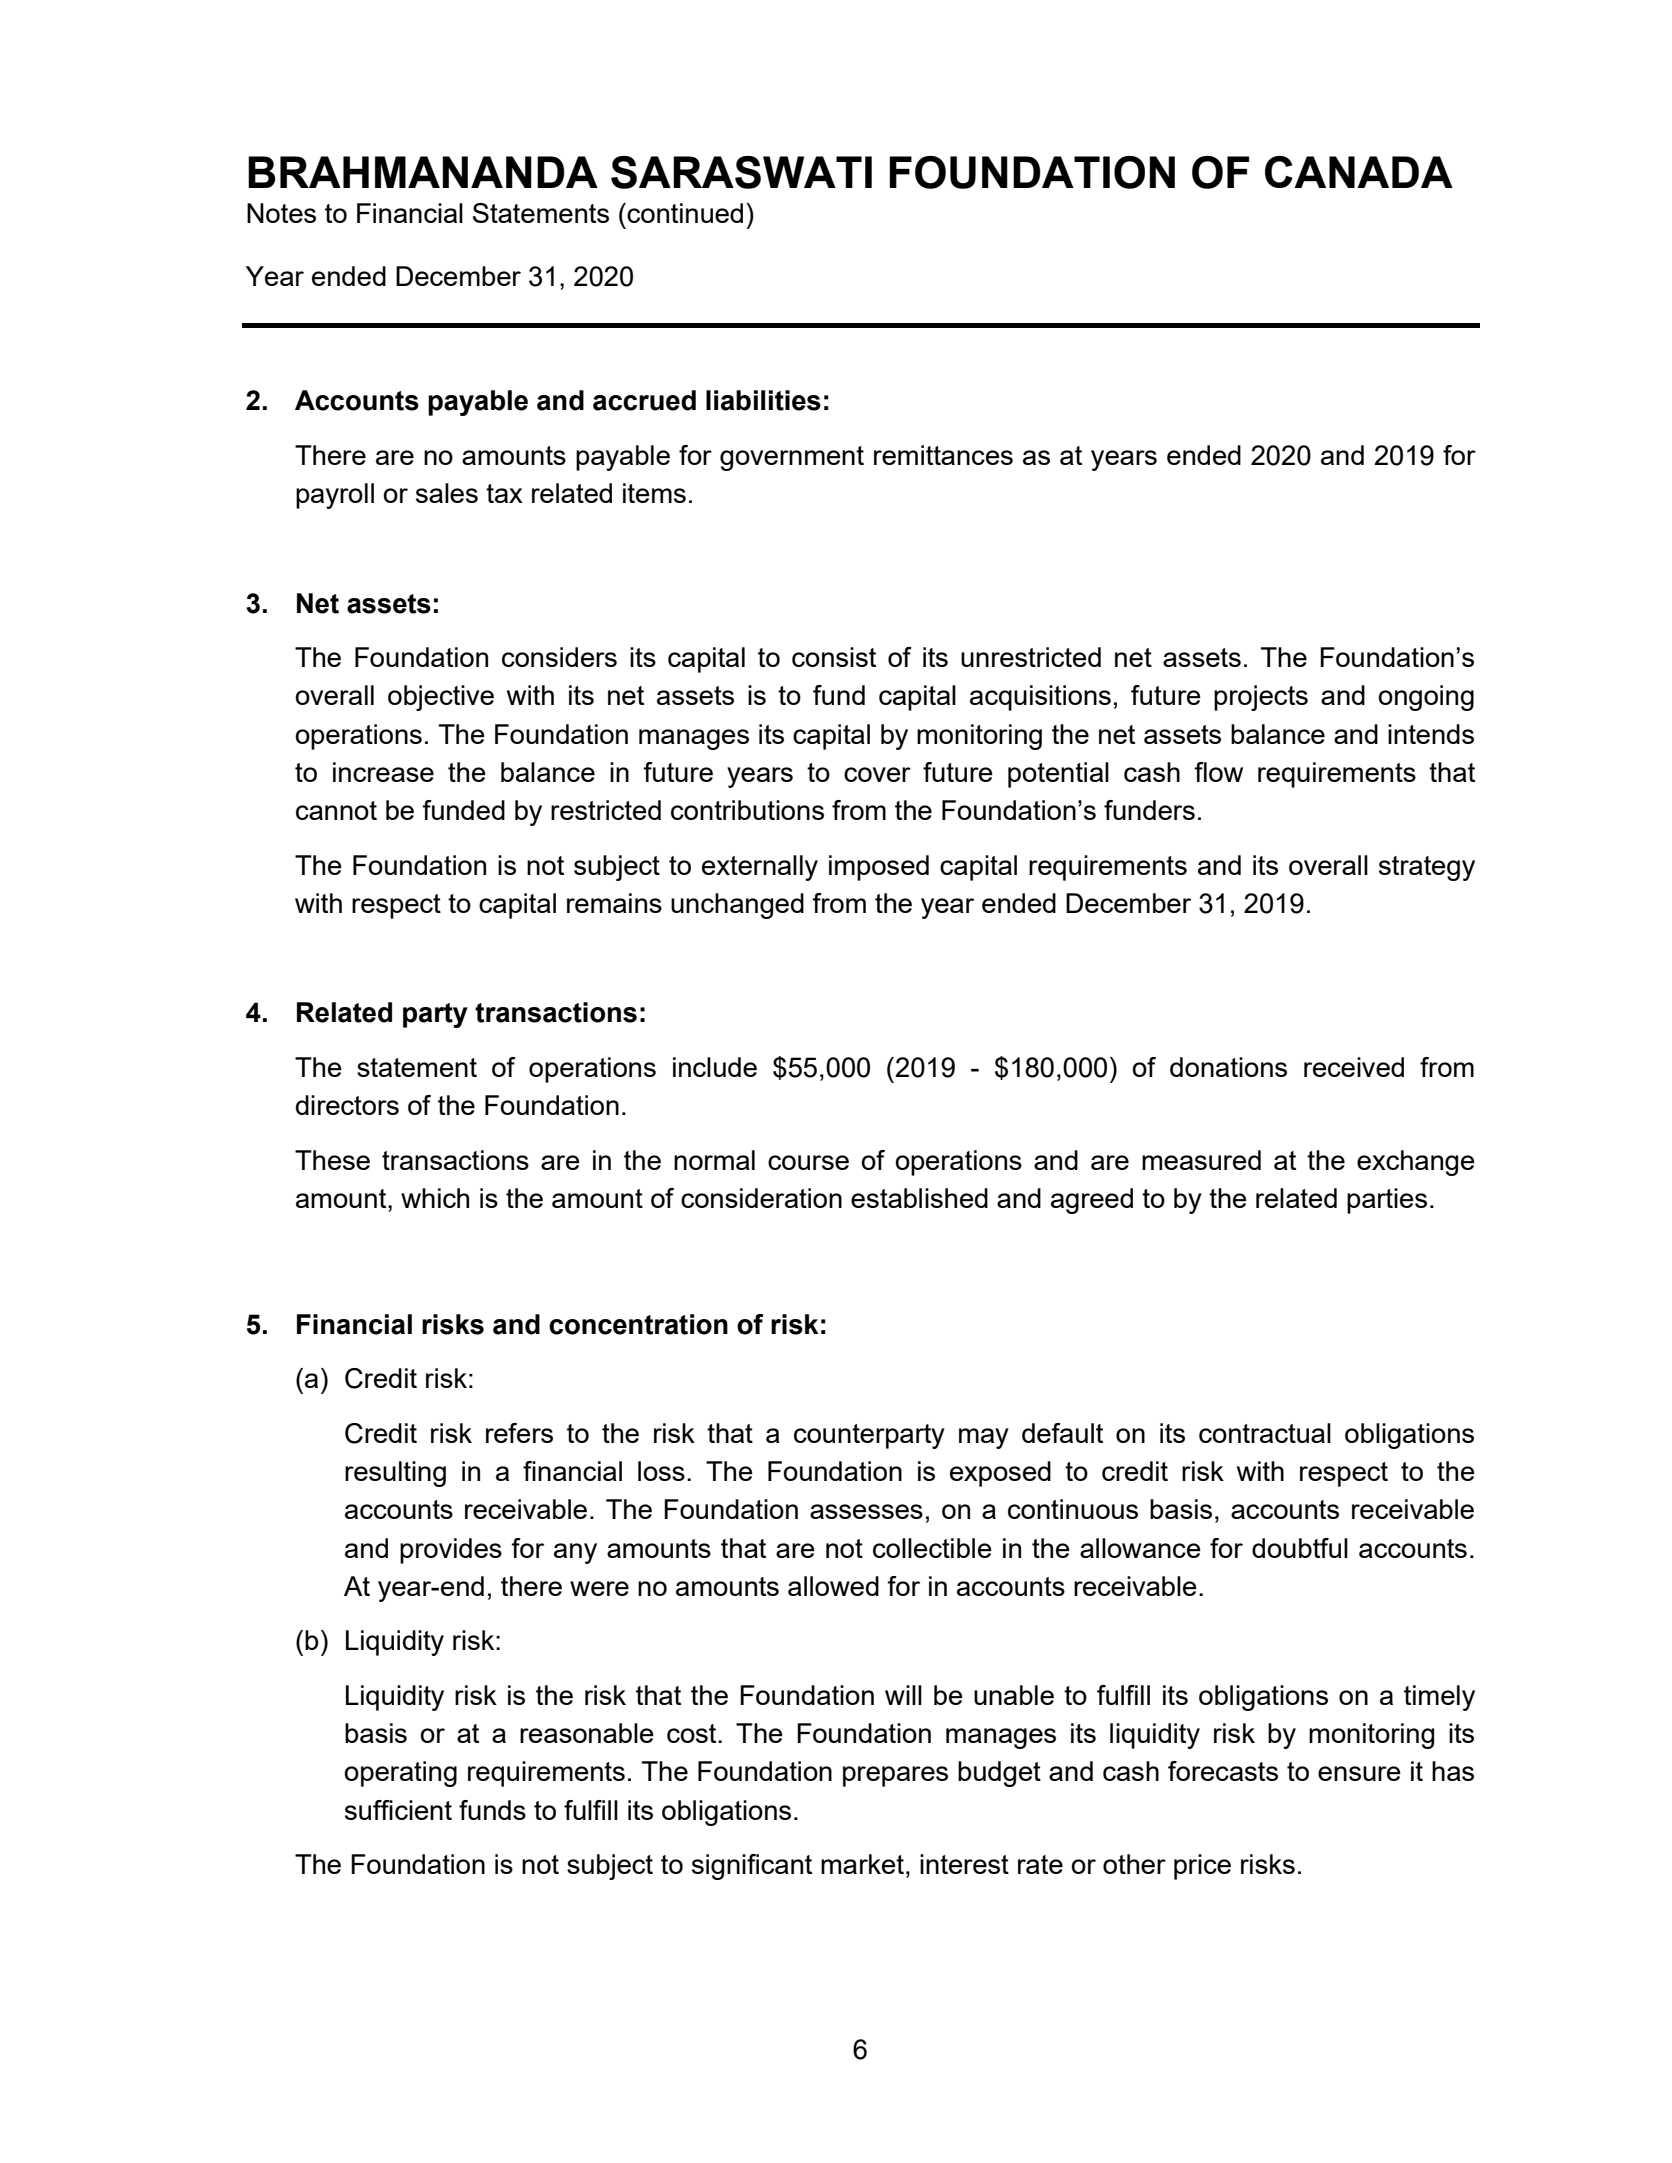  Describe the element at coordinates (919, 1198) in the screenshot. I see `established` at that location.
